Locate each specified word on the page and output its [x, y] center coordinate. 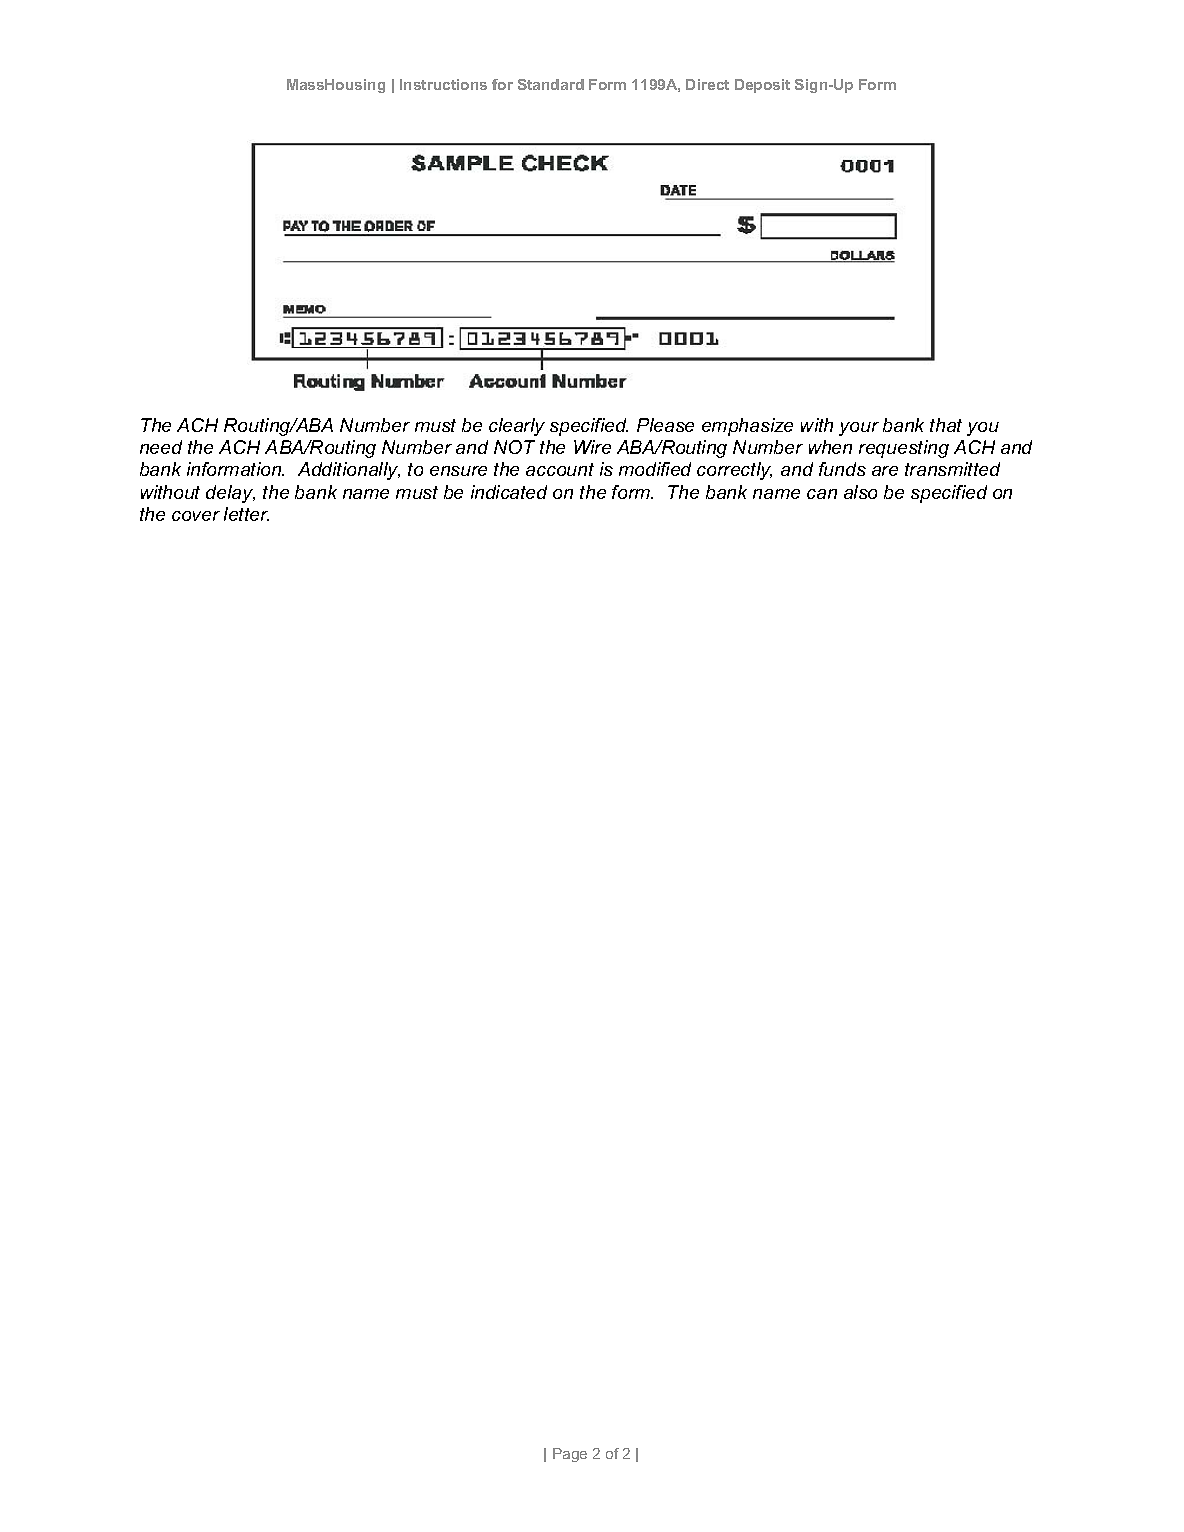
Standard [551, 84]
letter [246, 514]
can [822, 494]
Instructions [443, 84]
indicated [509, 492]
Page [570, 1455]
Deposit [762, 86]
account [560, 469]
